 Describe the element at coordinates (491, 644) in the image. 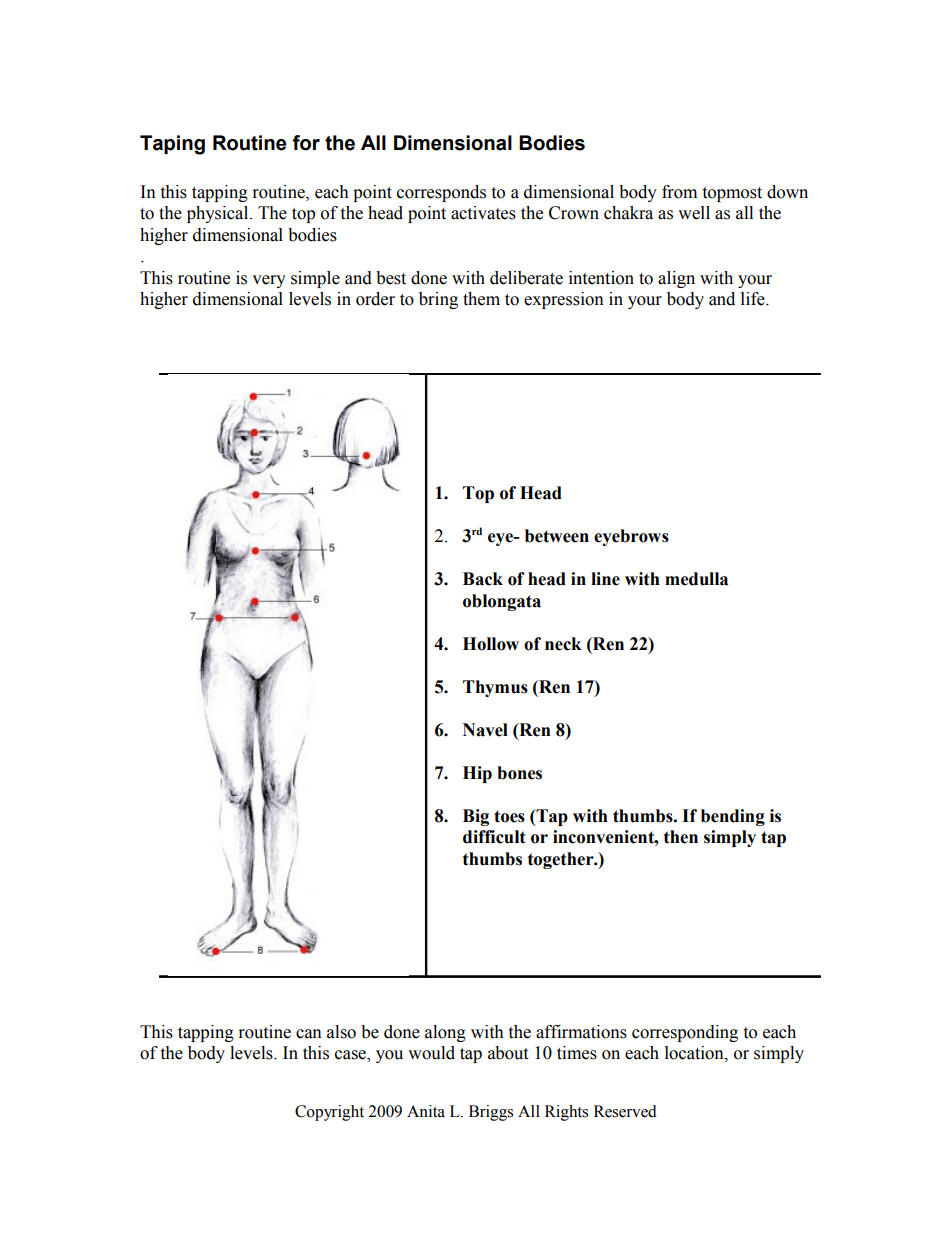

I see `Hollow` at that location.
